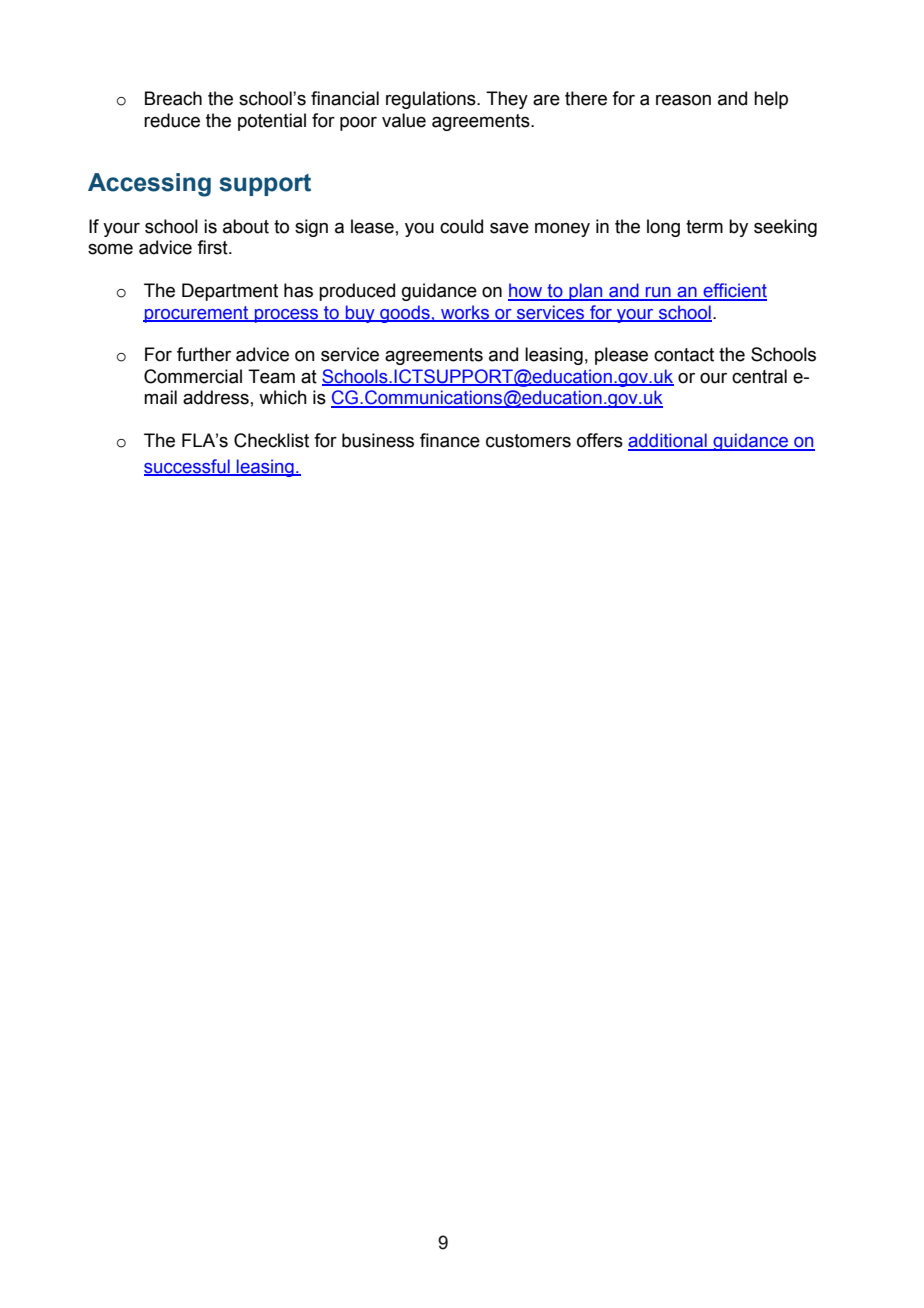  What do you see at coordinates (188, 467) in the document?
I see `successful` at bounding box center [188, 467].
